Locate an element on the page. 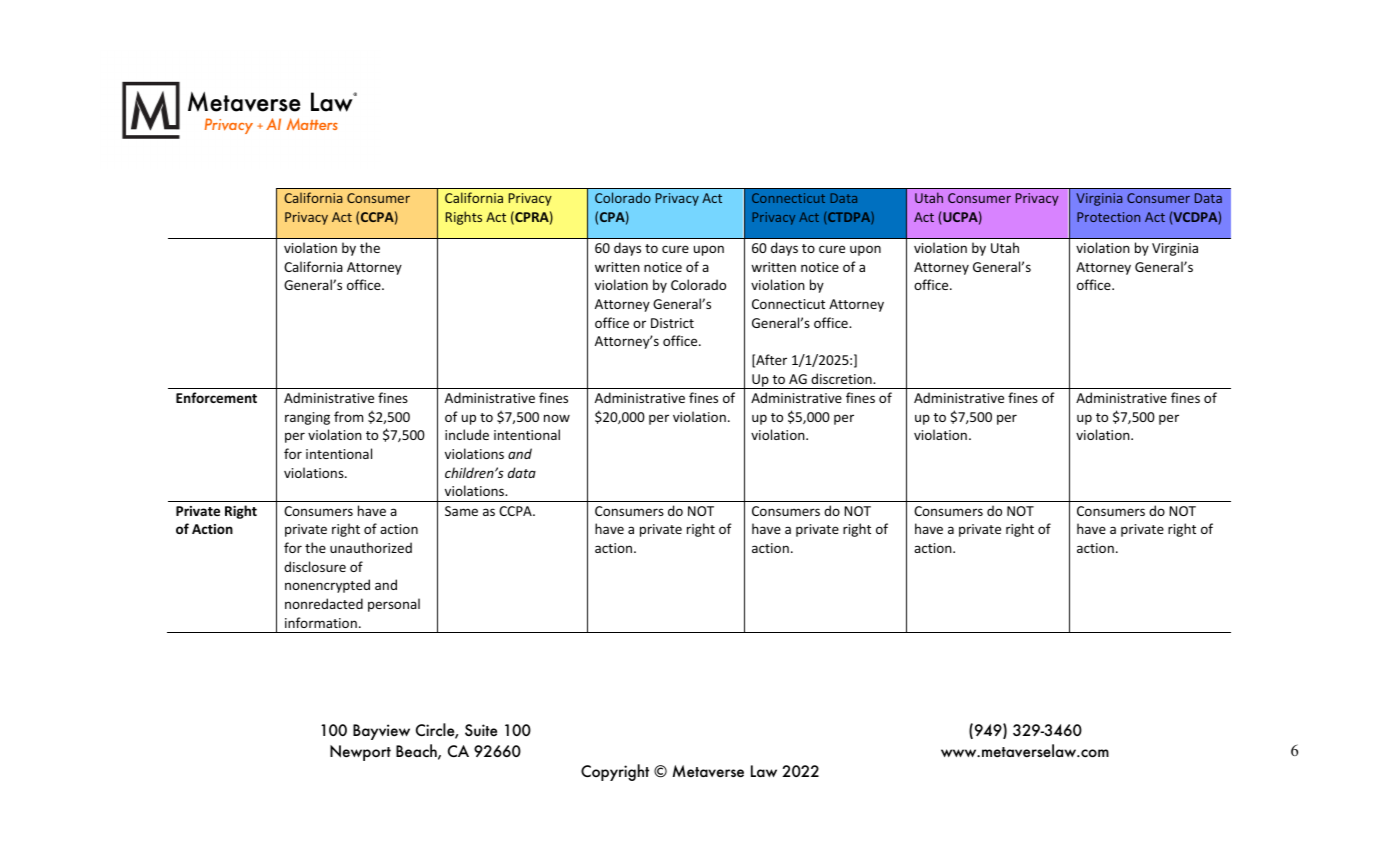 This image has height=850, width=1400. Suite is located at coordinates (481, 730).
